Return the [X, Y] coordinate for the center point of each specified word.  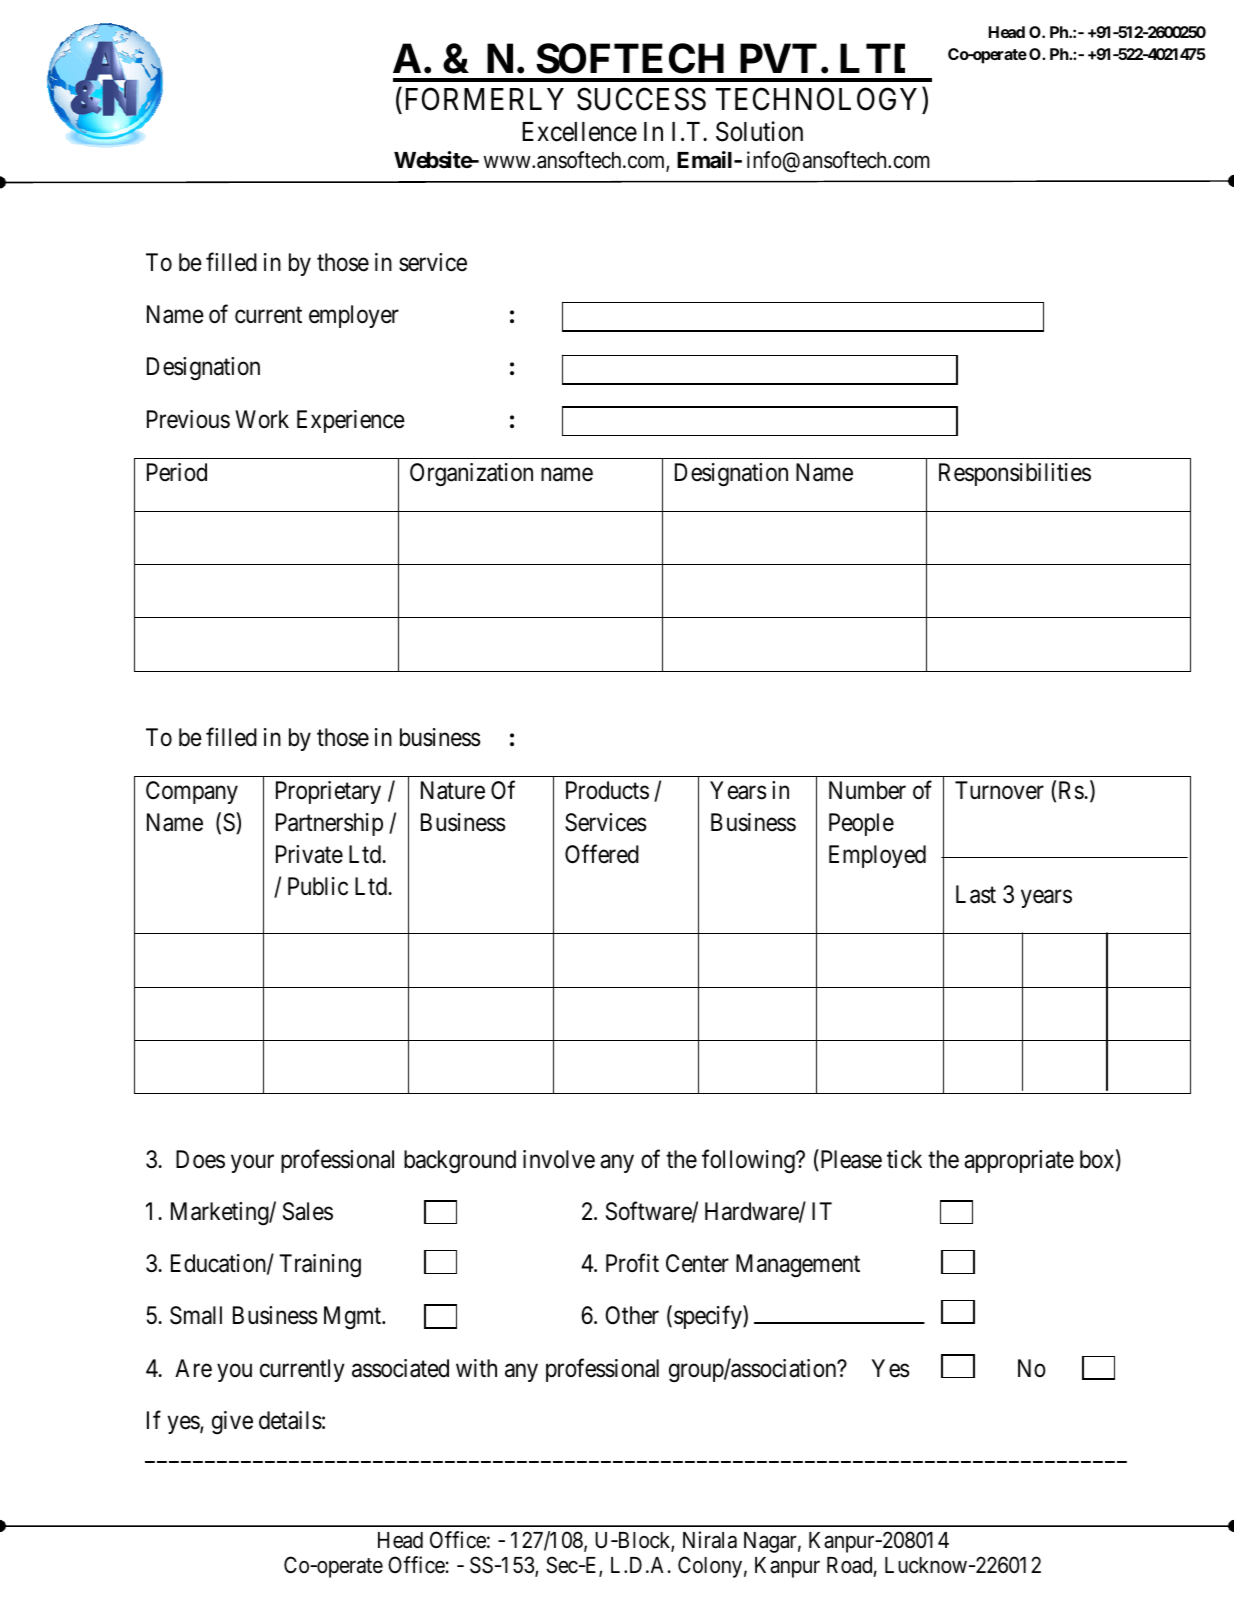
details [290, 1420]
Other [632, 1315]
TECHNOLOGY [816, 99]
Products [607, 790]
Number [867, 790]
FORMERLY [485, 99]
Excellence [579, 132]
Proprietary [328, 792]
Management [798, 1265]
